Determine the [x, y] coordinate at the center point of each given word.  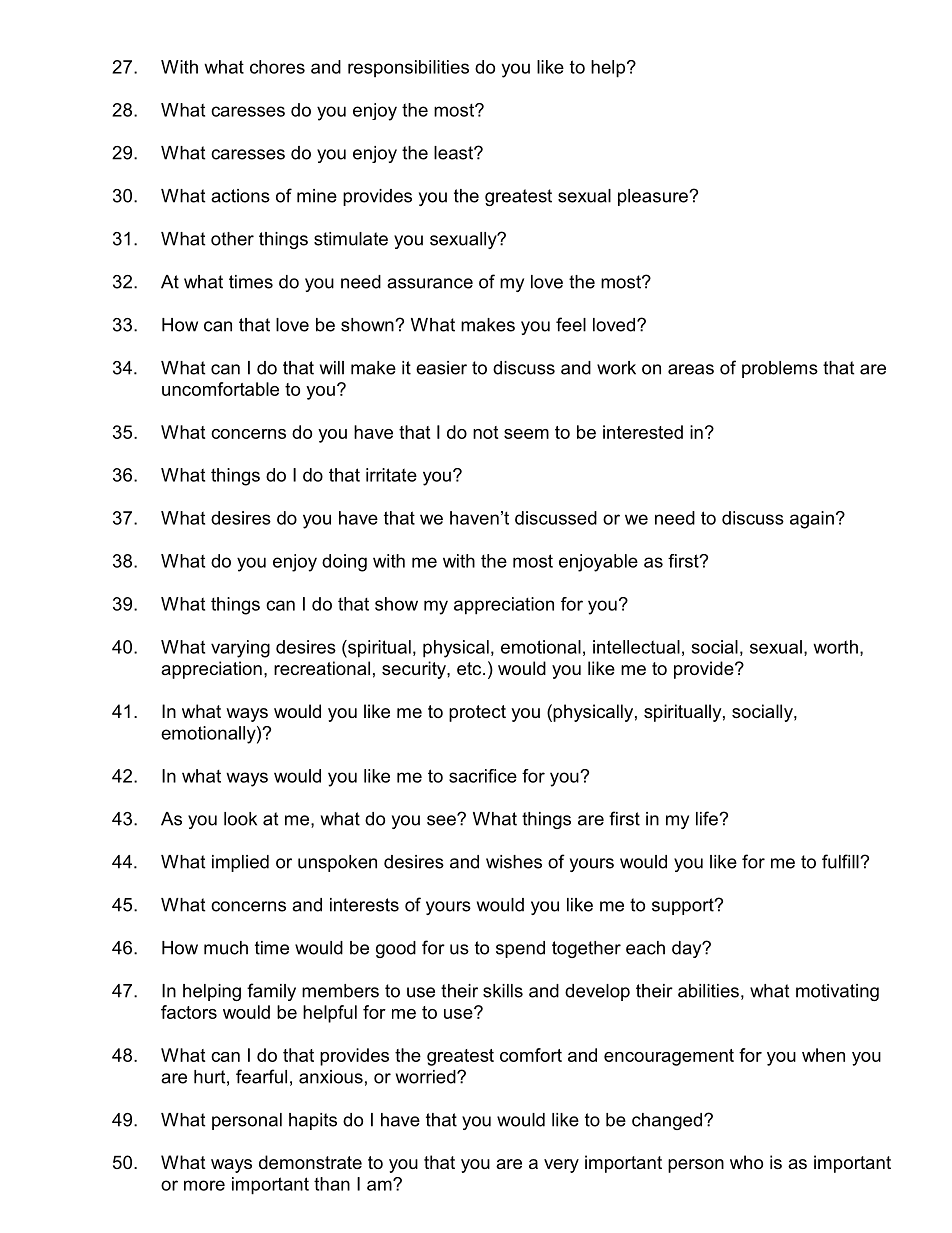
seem [526, 434]
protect [477, 713]
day [688, 949]
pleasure [653, 197]
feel [571, 324]
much [226, 948]
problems [780, 369]
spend [520, 949]
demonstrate [310, 1162]
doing [344, 563]
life [707, 818]
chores [277, 67]
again [812, 520]
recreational [322, 668]
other [232, 239]
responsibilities [408, 69]
